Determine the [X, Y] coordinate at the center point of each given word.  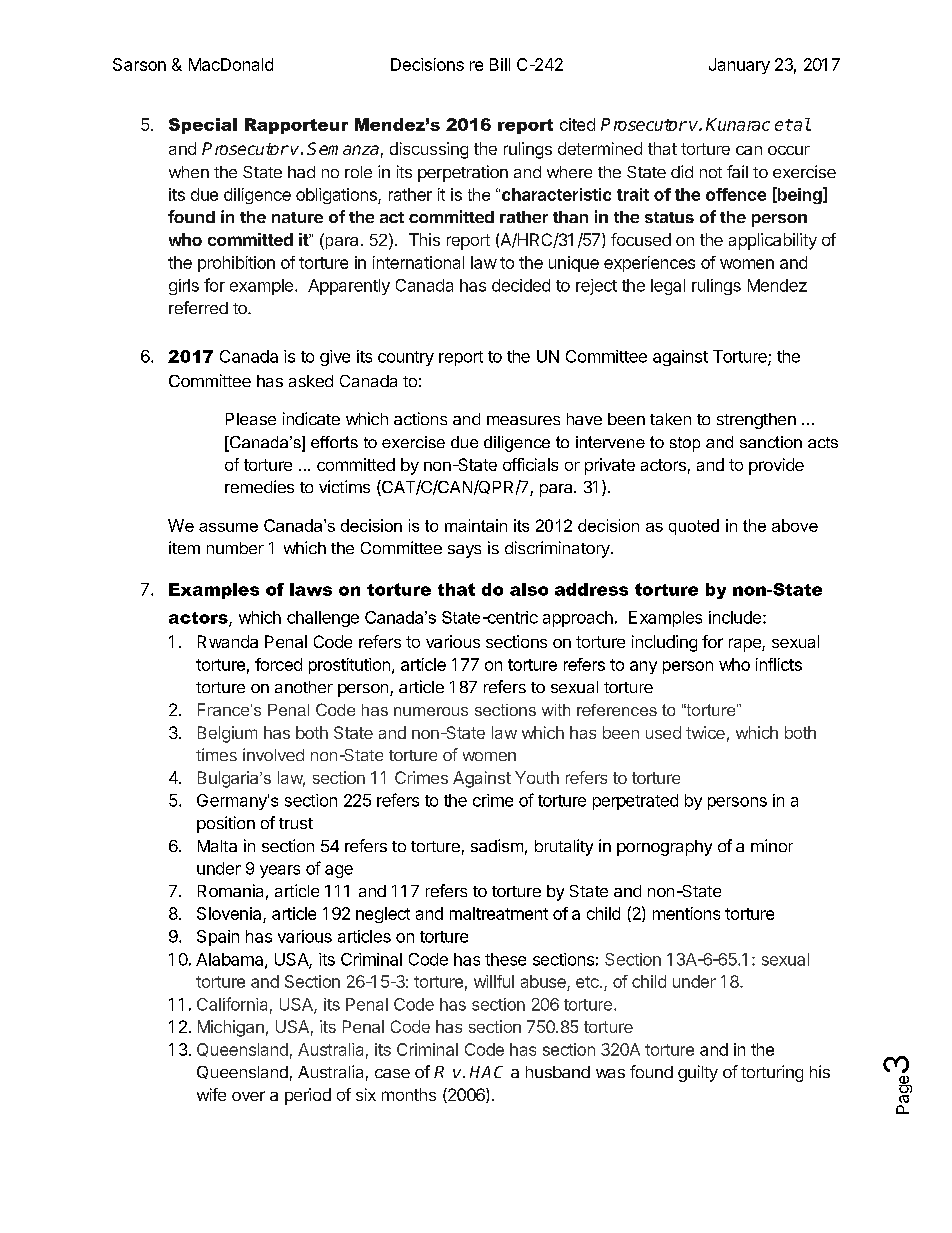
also [529, 589]
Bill [500, 64]
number [235, 548]
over [248, 1096]
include [735, 617]
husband [558, 1072]
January [739, 66]
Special [203, 126]
